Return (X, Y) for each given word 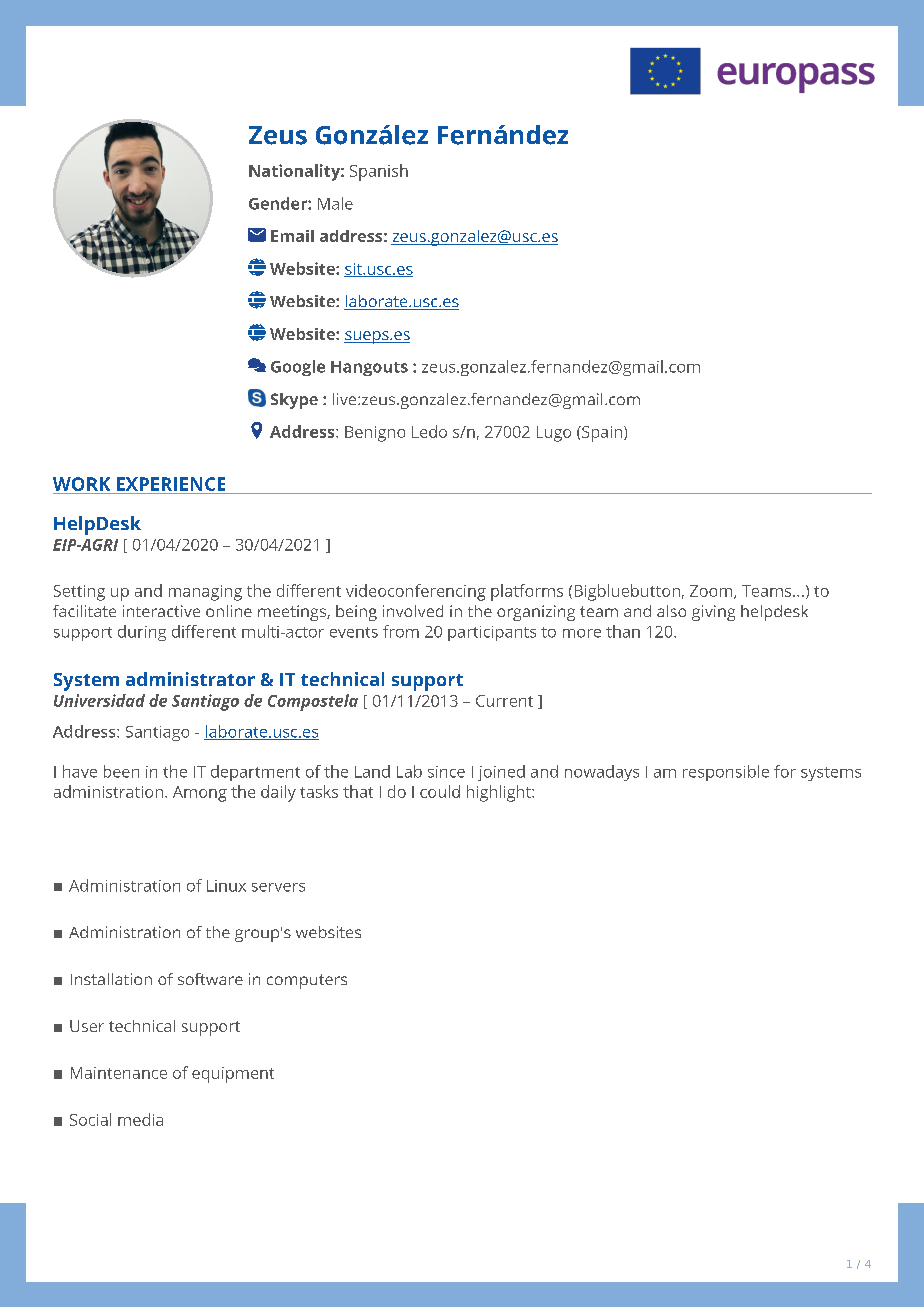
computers (307, 981)
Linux (226, 886)
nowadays (602, 773)
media (140, 1119)
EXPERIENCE (171, 484)
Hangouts (369, 368)
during (142, 633)
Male (335, 203)
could (440, 791)
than (623, 631)
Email (292, 236)
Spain (601, 434)
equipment (233, 1075)
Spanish (379, 172)
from (401, 631)
